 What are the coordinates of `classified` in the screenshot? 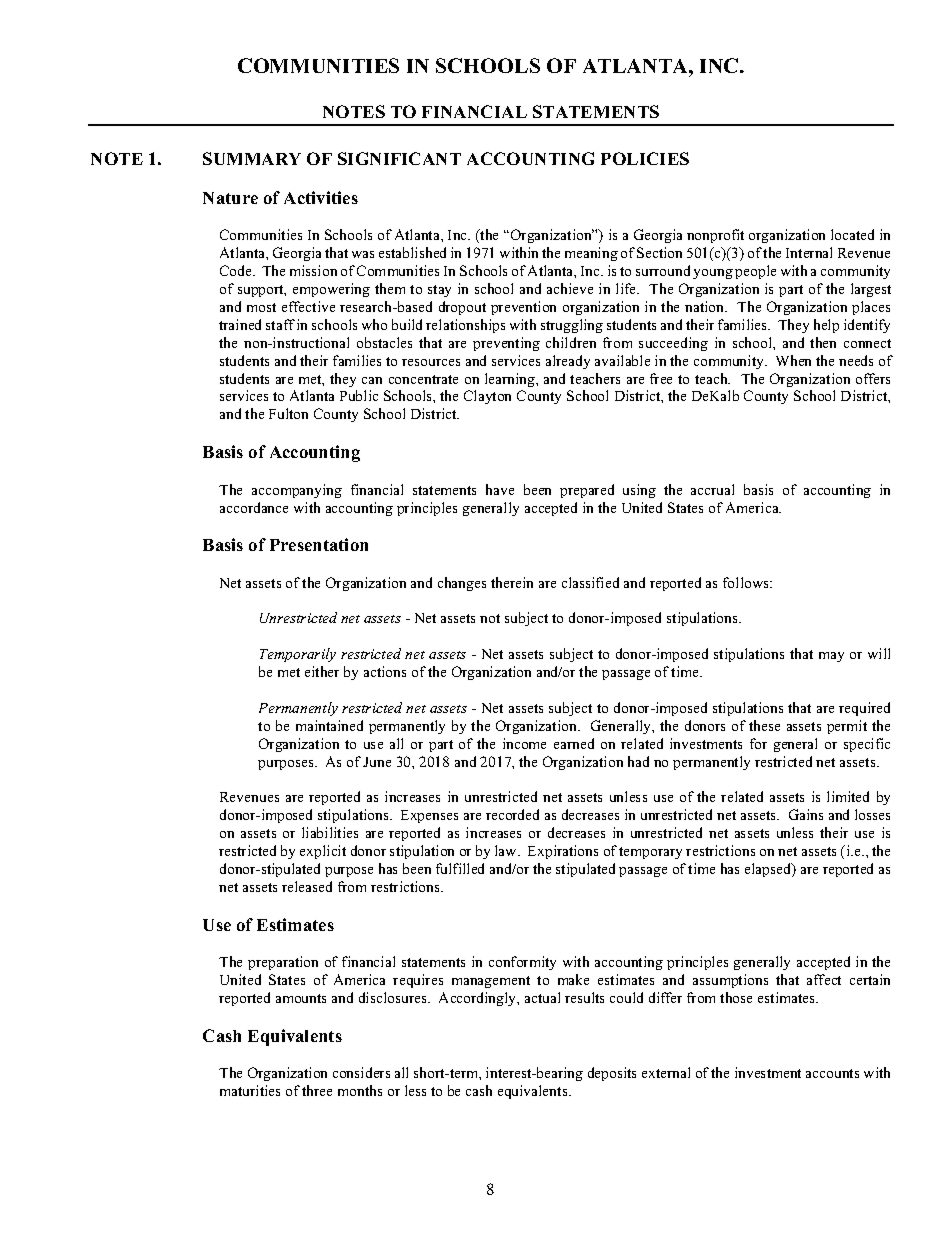 It's located at (590, 582).
